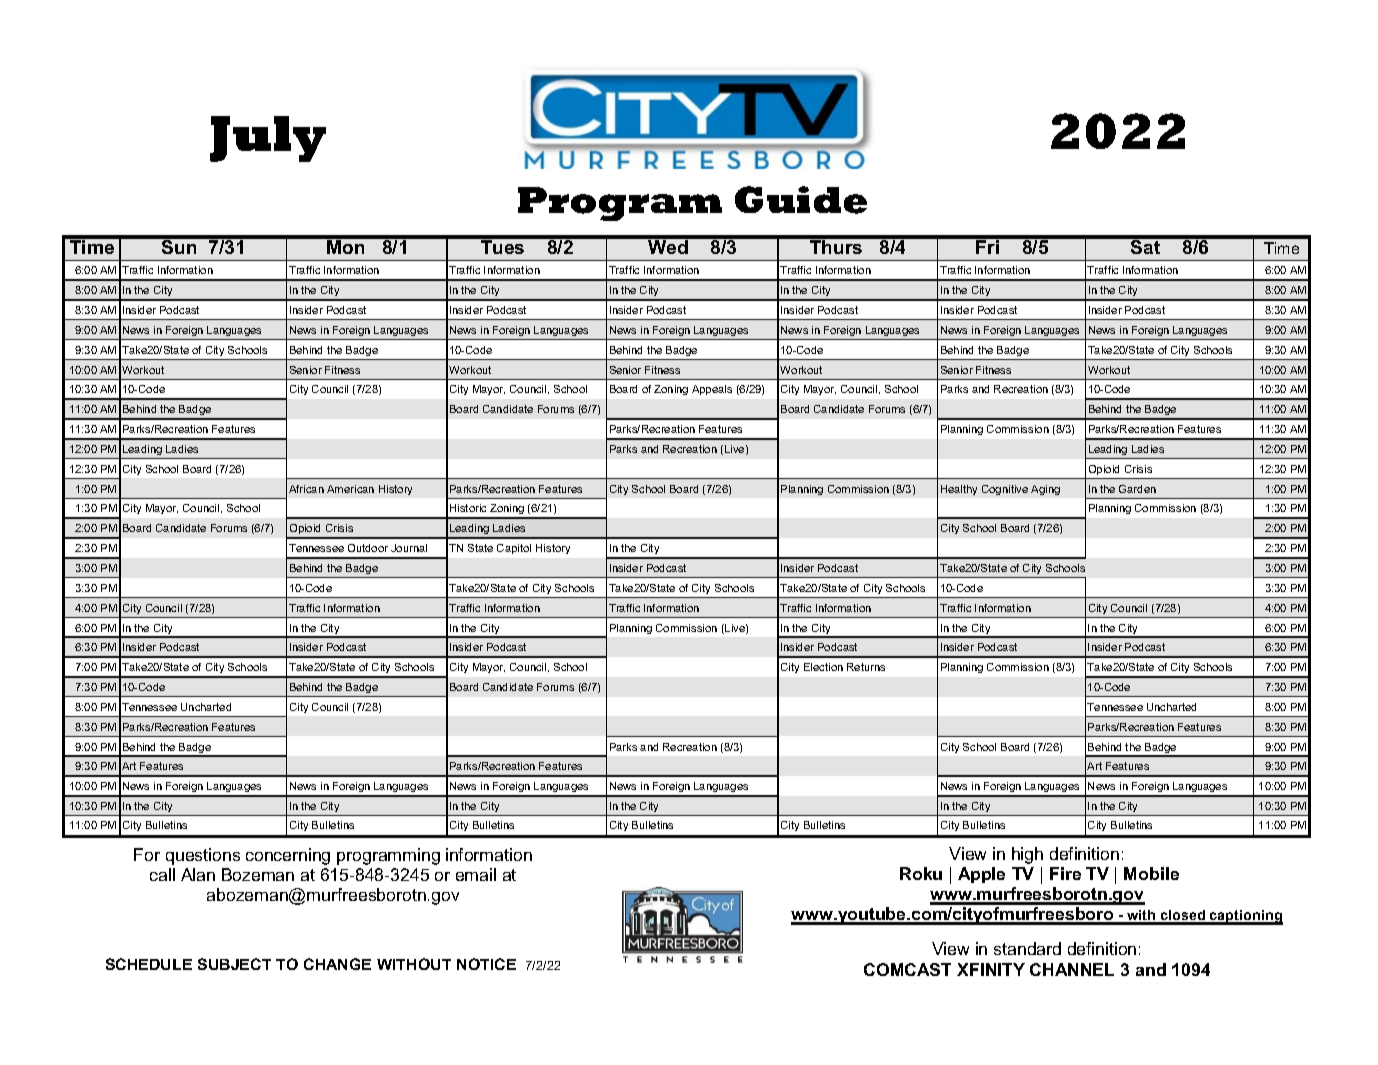 The image size is (1378, 1065). I want to click on NOTICE, so click(486, 964).
